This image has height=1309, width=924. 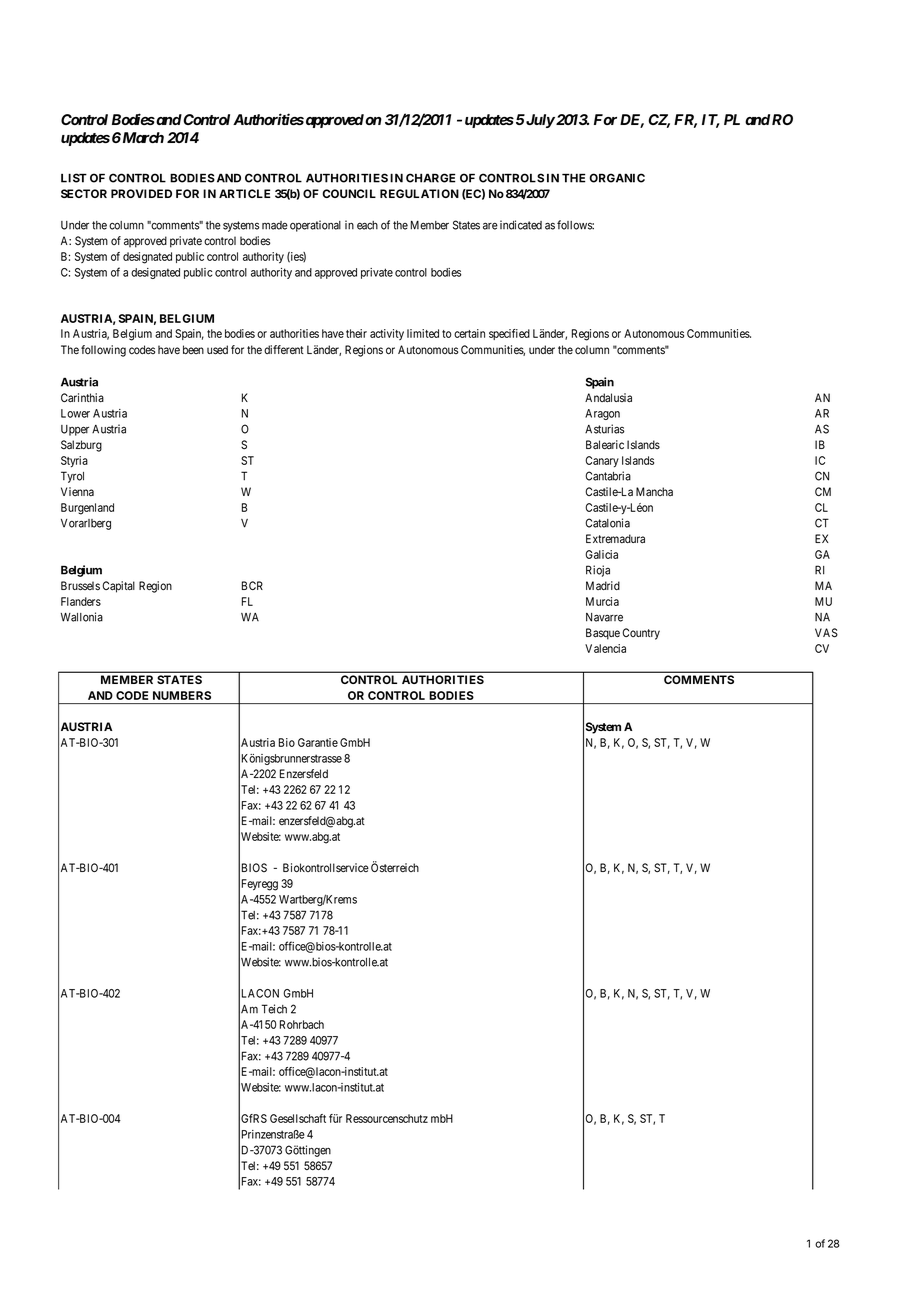 What do you see at coordinates (298, 1118) in the image?
I see `Gesellschaft` at bounding box center [298, 1118].
